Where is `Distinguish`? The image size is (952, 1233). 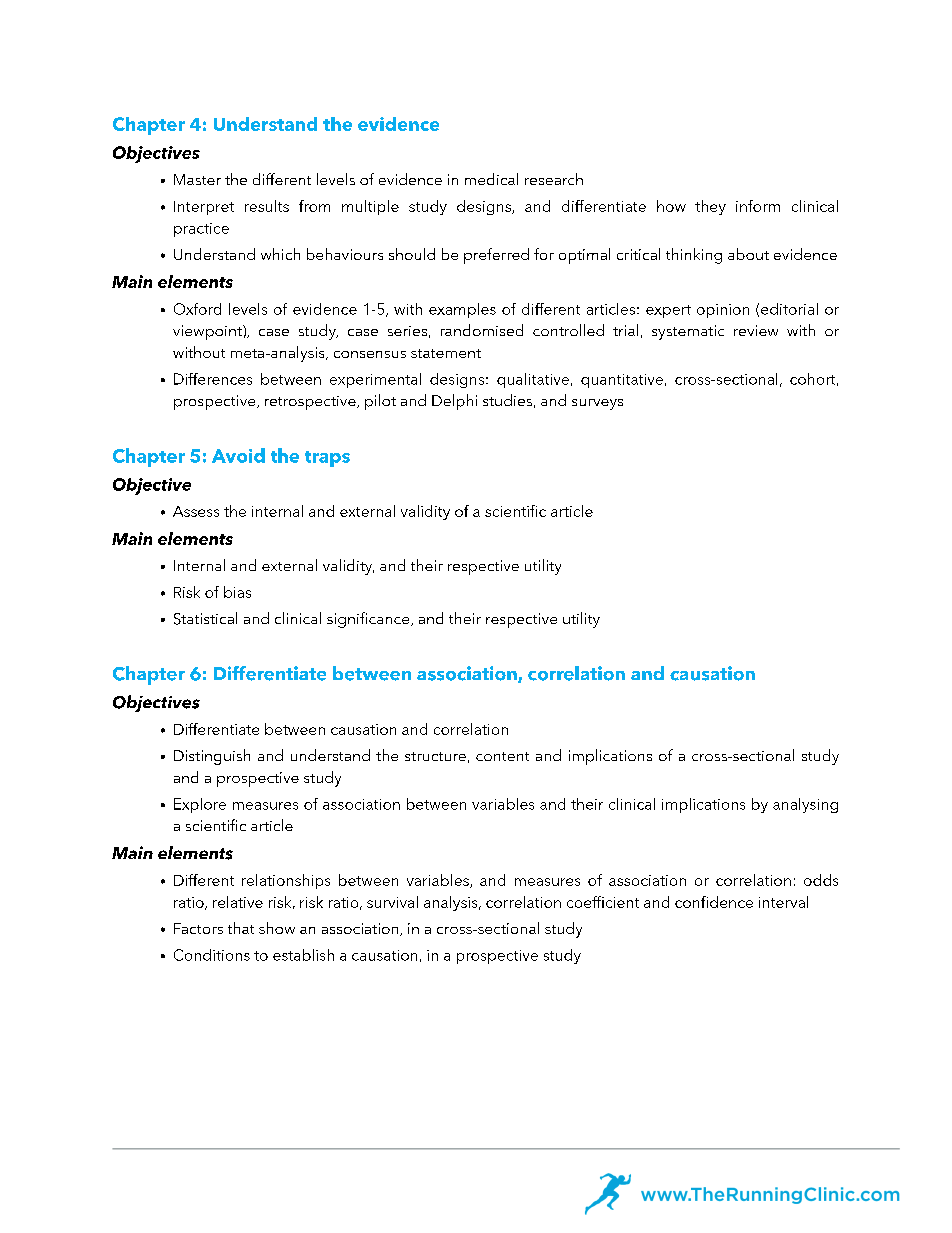
Distinguish is located at coordinates (212, 757).
